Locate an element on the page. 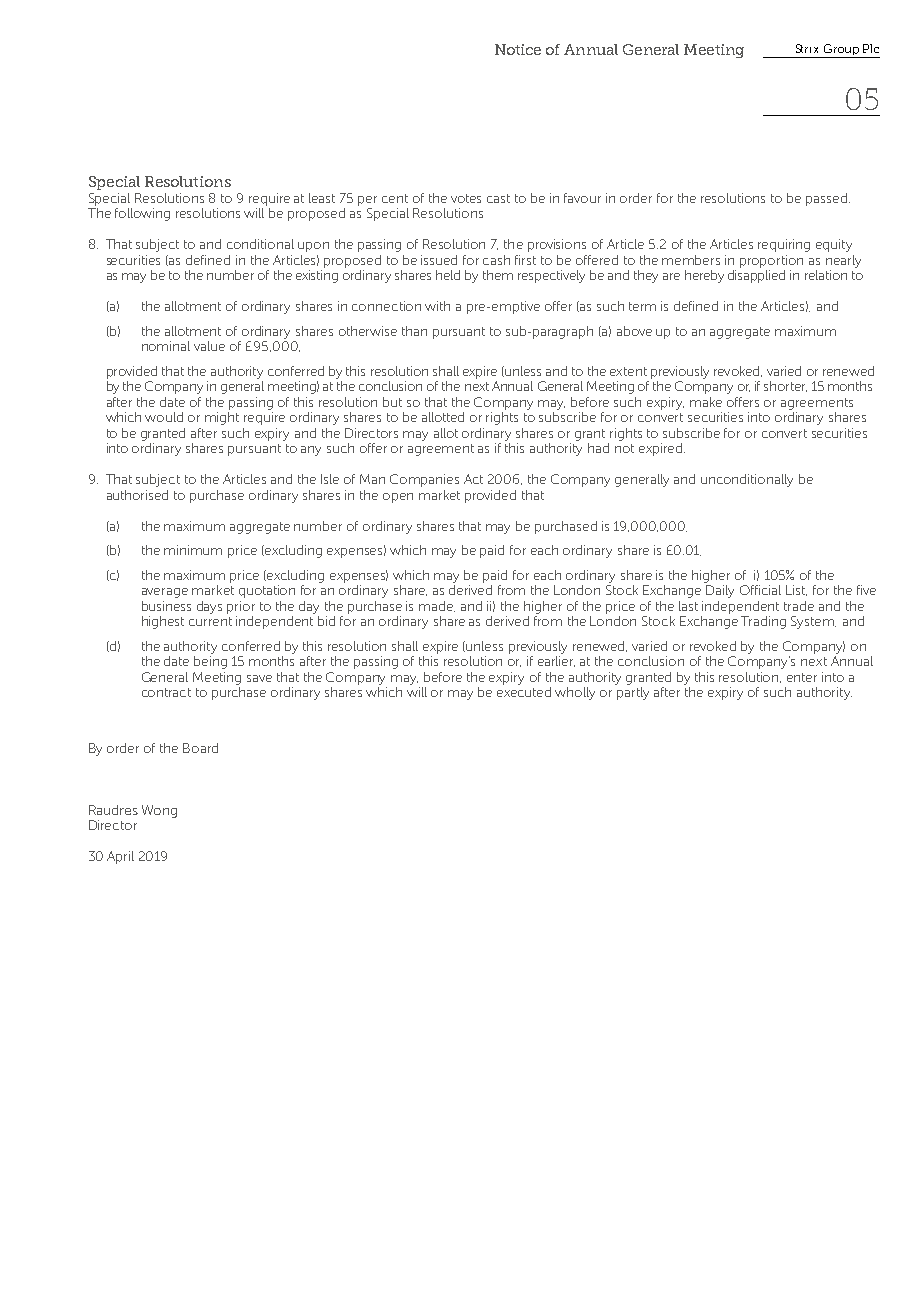 This page has height=1308, width=924. Wong is located at coordinates (159, 811).
